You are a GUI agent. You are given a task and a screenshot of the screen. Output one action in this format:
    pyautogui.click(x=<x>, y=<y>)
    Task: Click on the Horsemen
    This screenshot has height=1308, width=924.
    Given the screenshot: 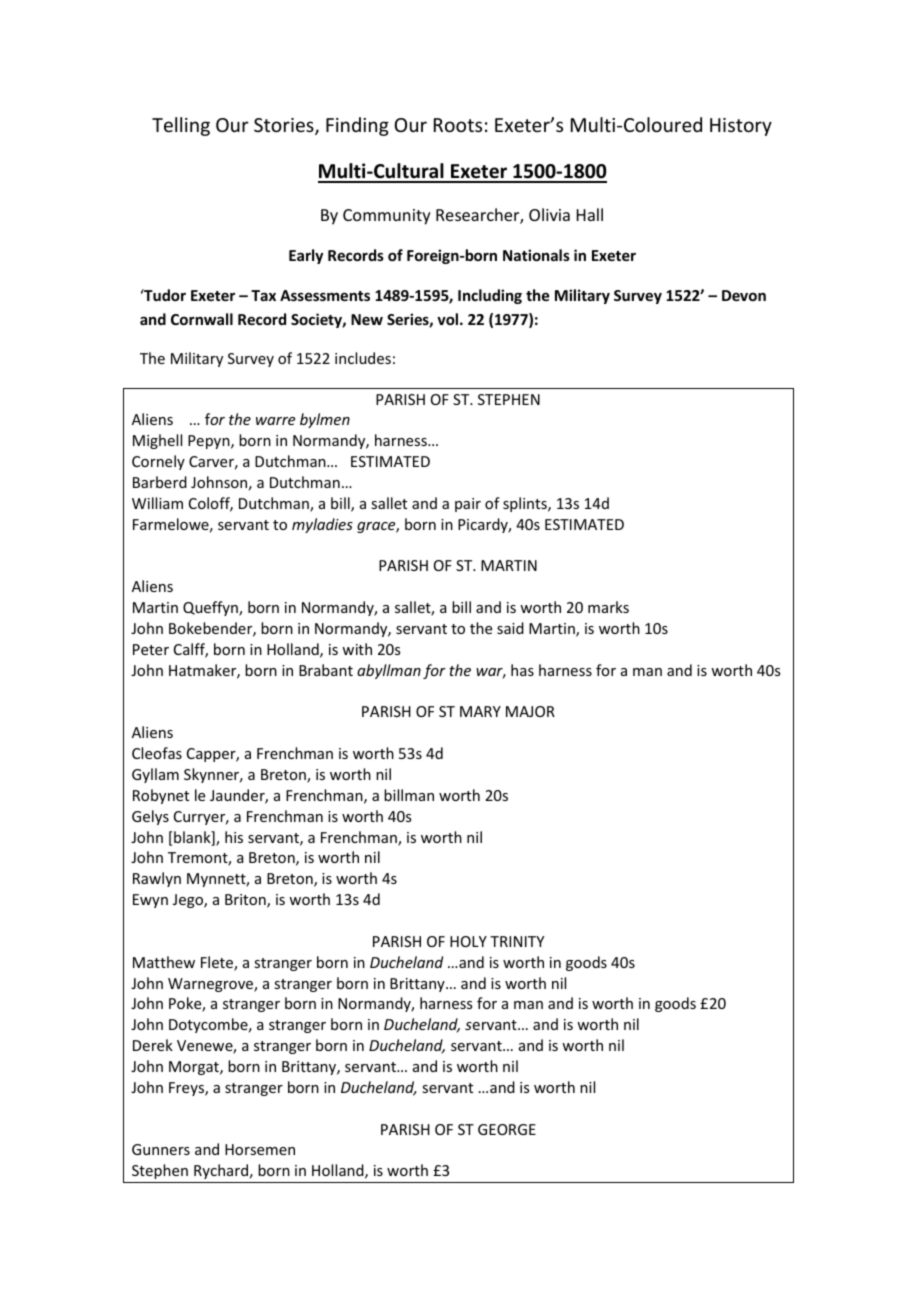 What is the action you would take?
    pyautogui.click(x=260, y=1149)
